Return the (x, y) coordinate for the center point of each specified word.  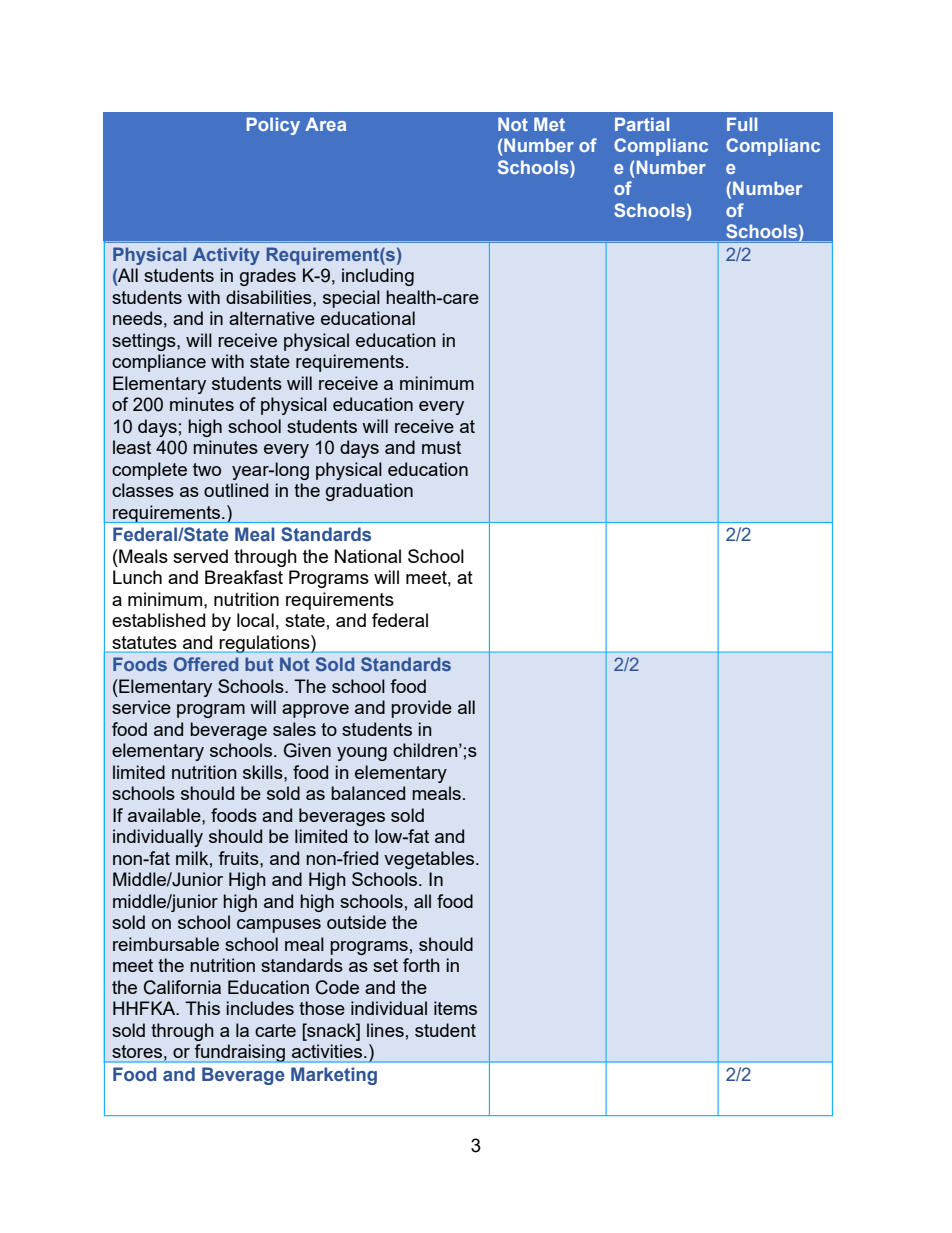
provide (421, 709)
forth (421, 965)
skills (264, 772)
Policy (273, 126)
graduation (369, 492)
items (455, 1008)
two (207, 469)
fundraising (240, 1053)
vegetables (430, 860)
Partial (642, 124)
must (441, 447)
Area (325, 124)
